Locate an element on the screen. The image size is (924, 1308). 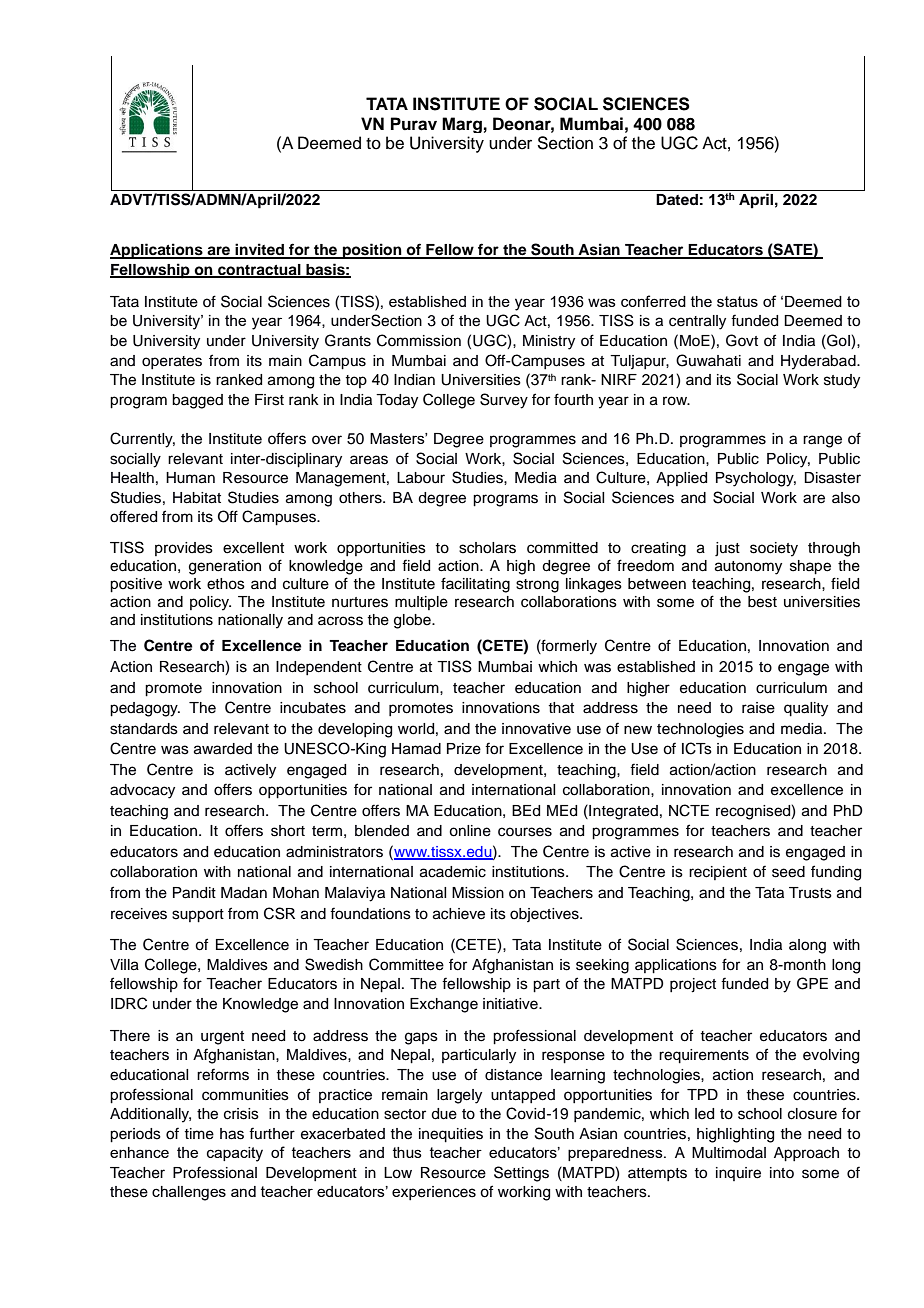
capacity is located at coordinates (235, 1154).
